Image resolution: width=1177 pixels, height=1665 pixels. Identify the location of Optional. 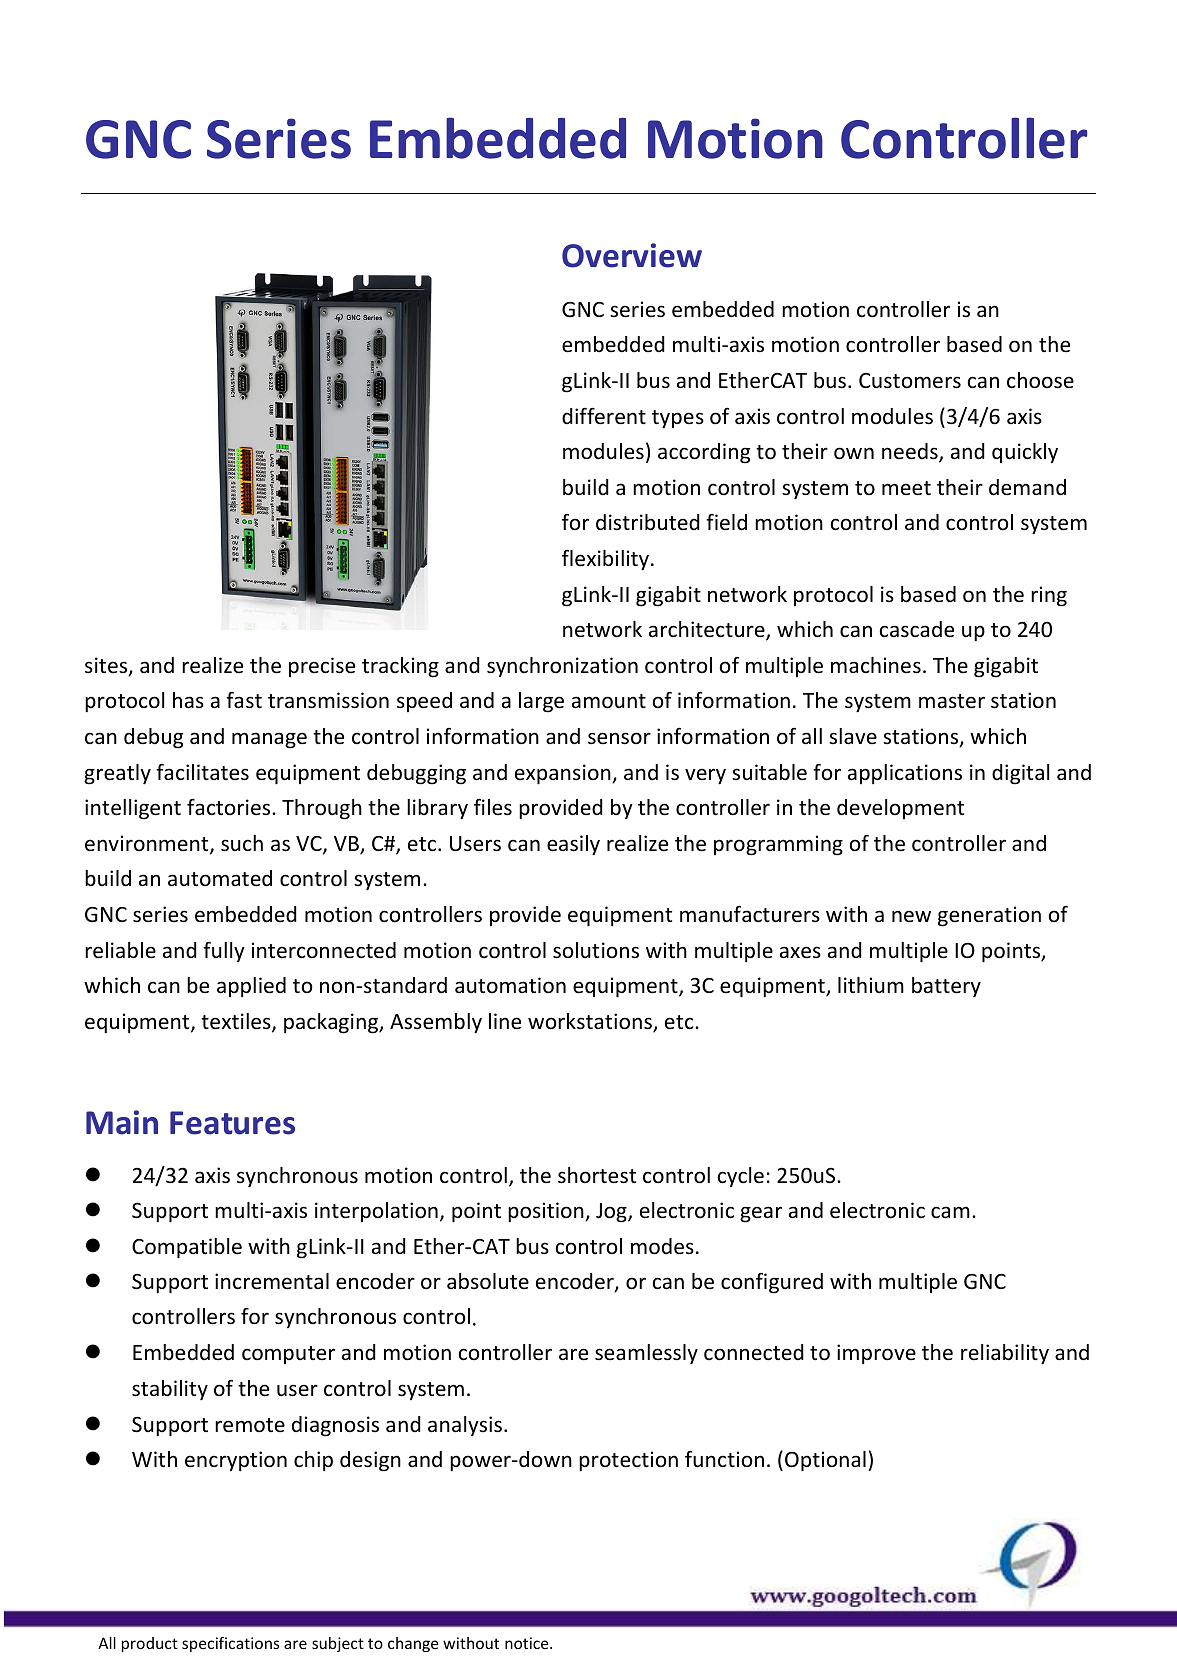
(825, 1461).
